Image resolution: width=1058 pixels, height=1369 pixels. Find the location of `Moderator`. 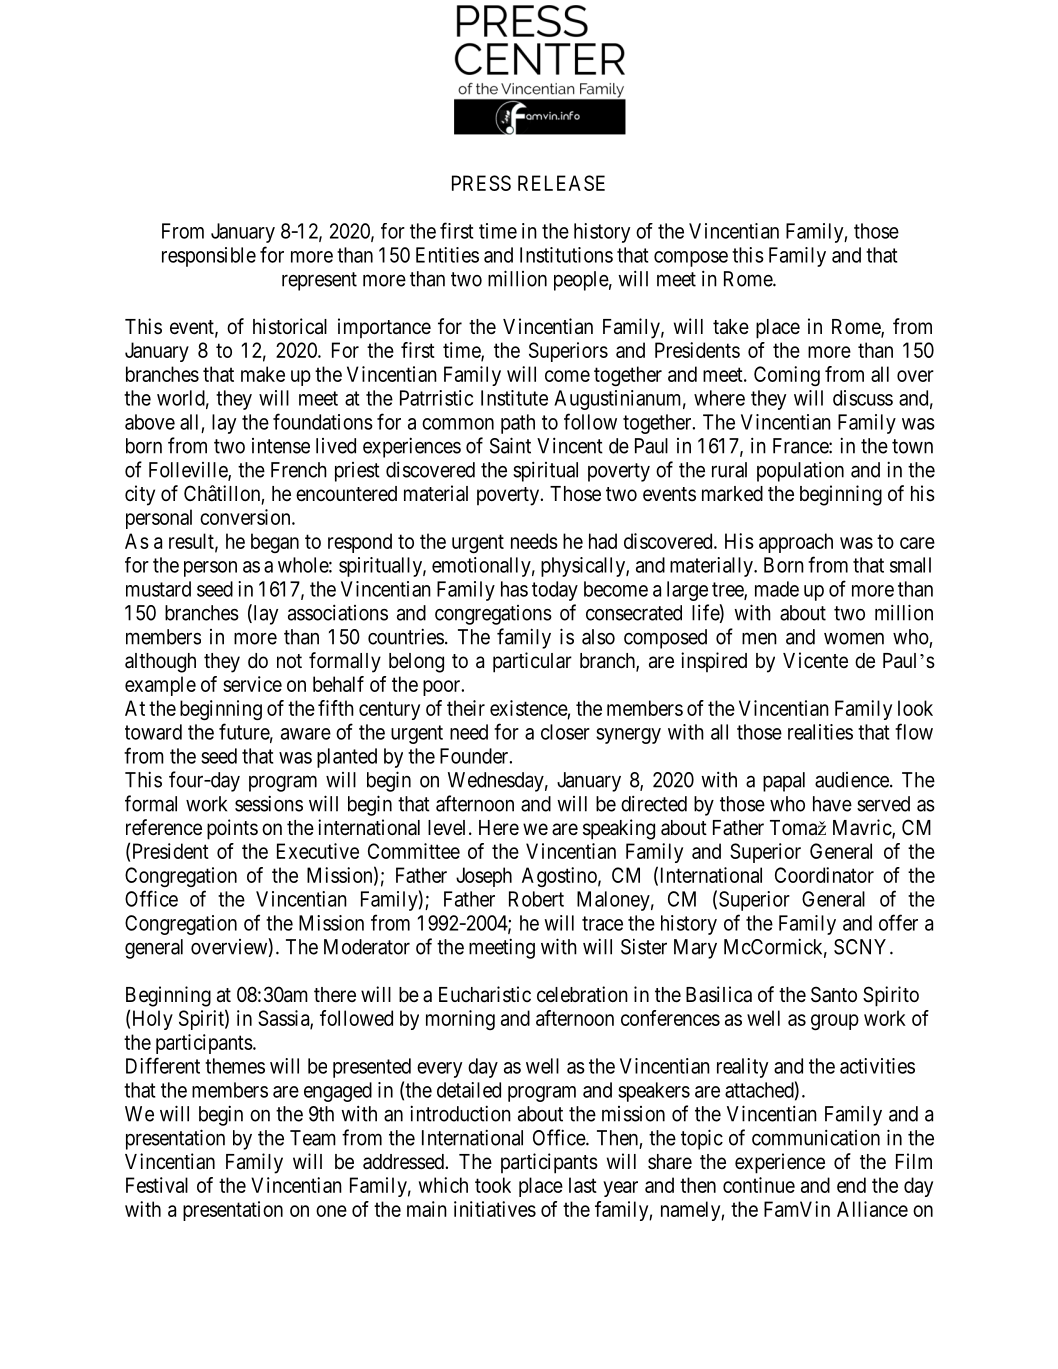

Moderator is located at coordinates (367, 947).
